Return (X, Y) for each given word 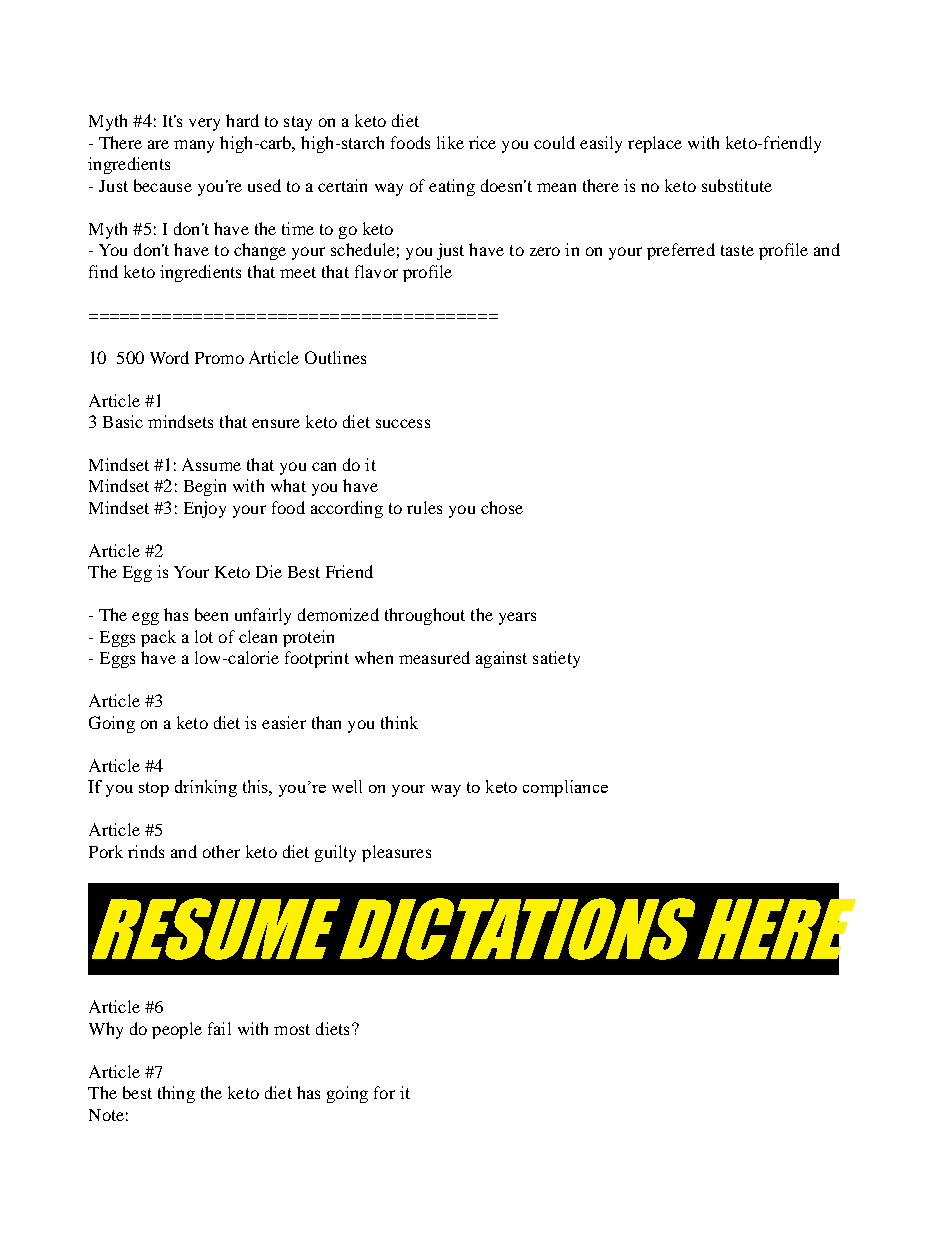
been (211, 614)
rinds (146, 851)
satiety (556, 659)
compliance (565, 788)
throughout (425, 616)
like (450, 142)
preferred (681, 251)
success (403, 423)
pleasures (396, 853)
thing (176, 1094)
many (194, 146)
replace (655, 144)
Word (169, 357)
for (384, 1092)
